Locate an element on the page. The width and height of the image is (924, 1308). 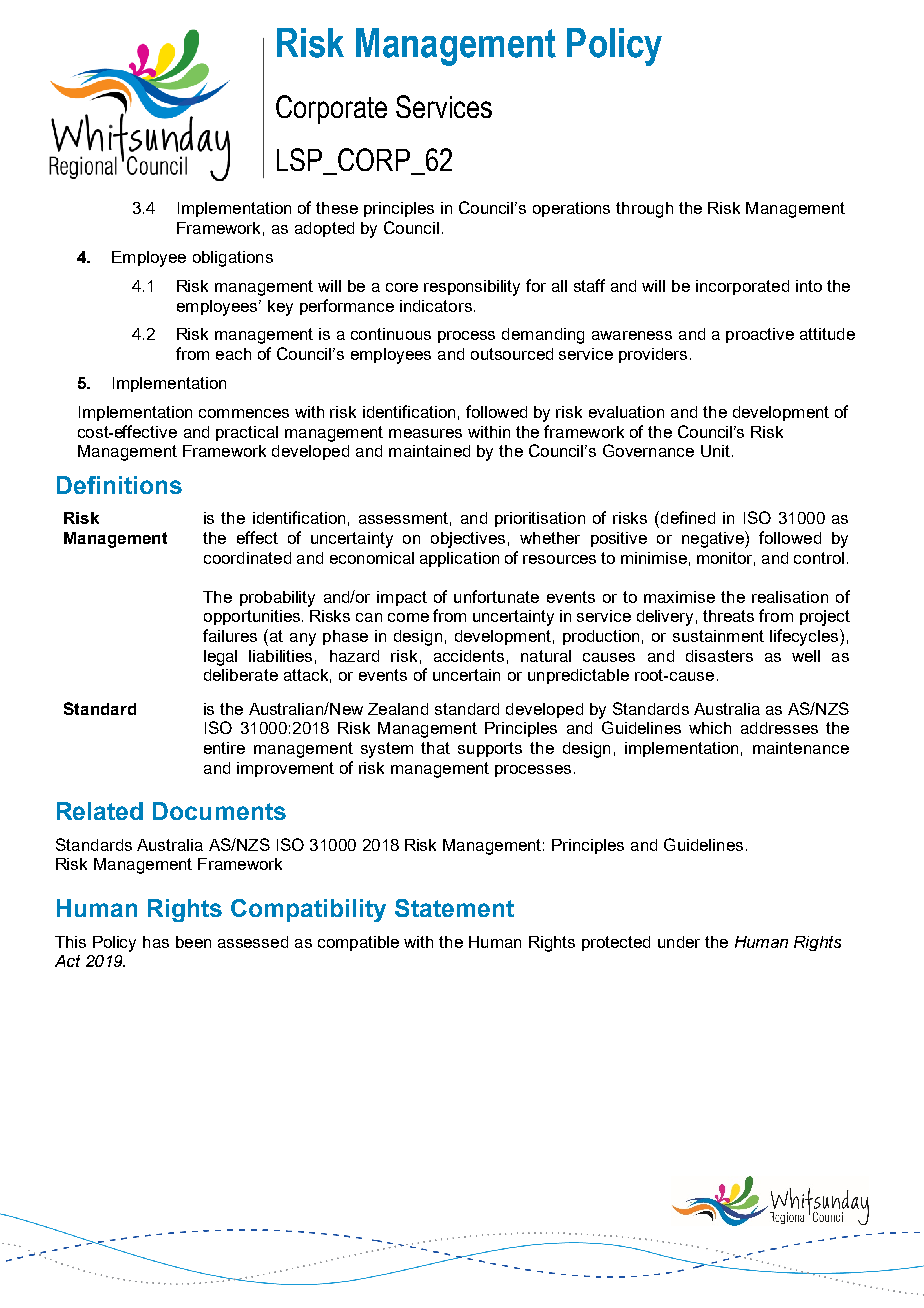
been is located at coordinates (193, 942).
